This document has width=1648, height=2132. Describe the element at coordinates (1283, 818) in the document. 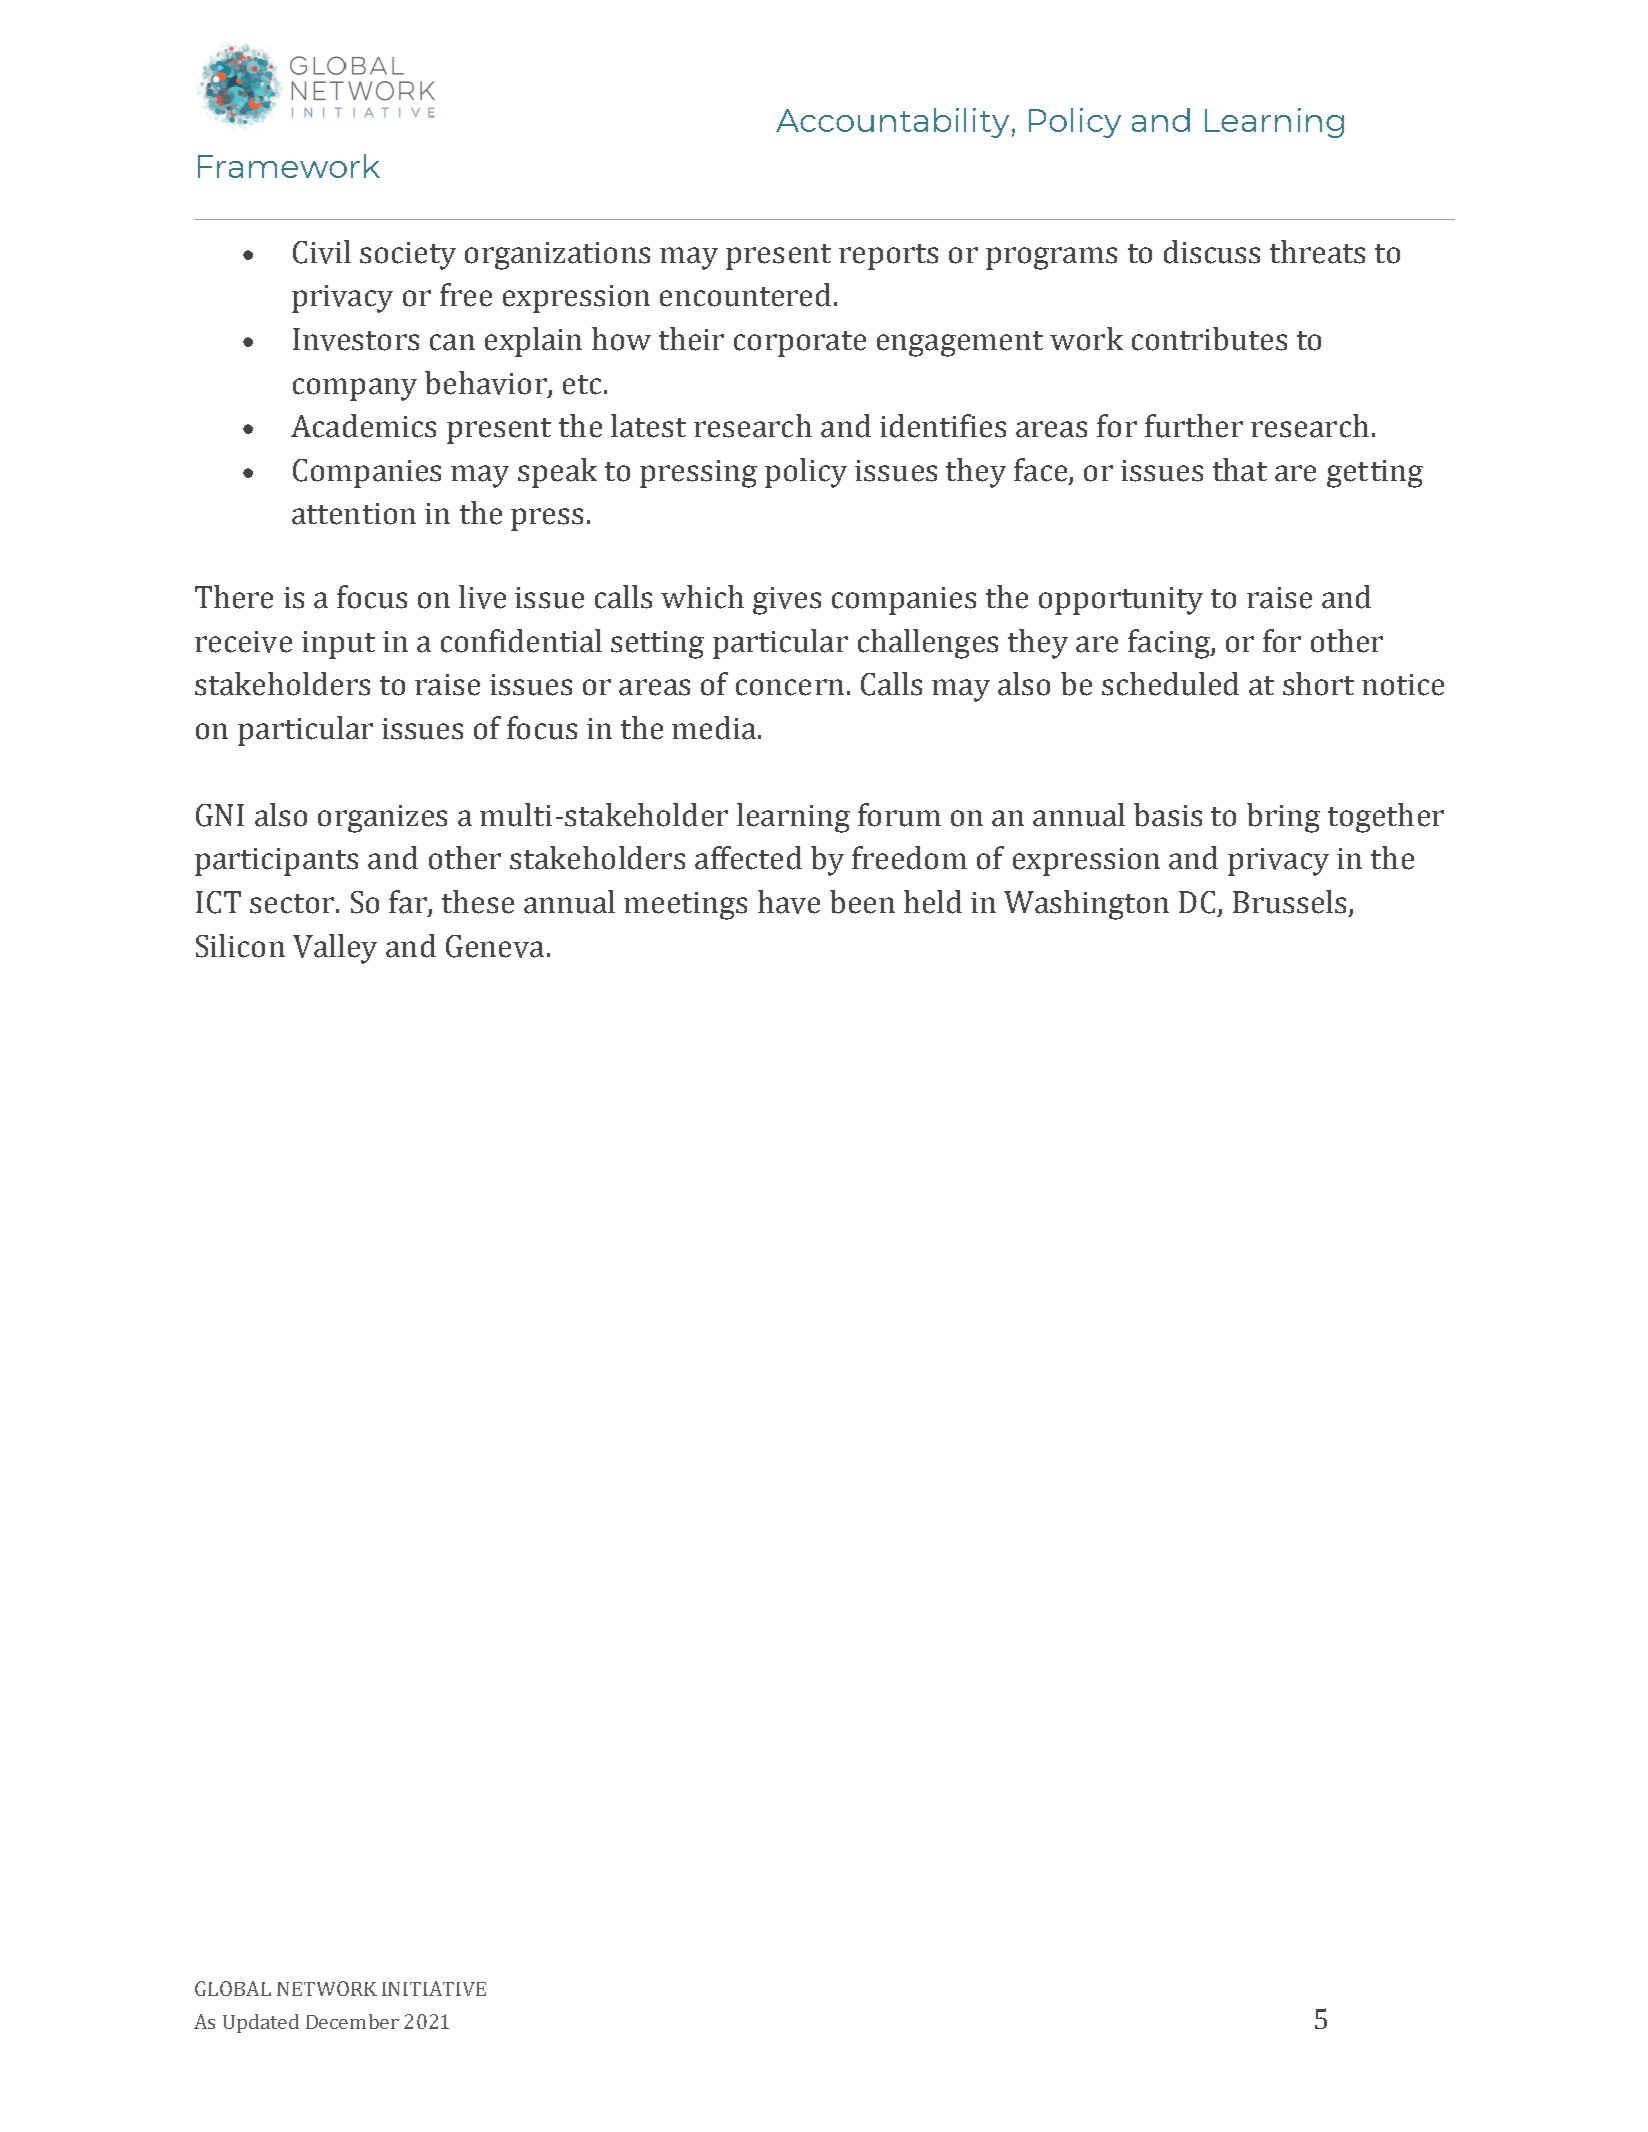

I see `bring` at that location.
